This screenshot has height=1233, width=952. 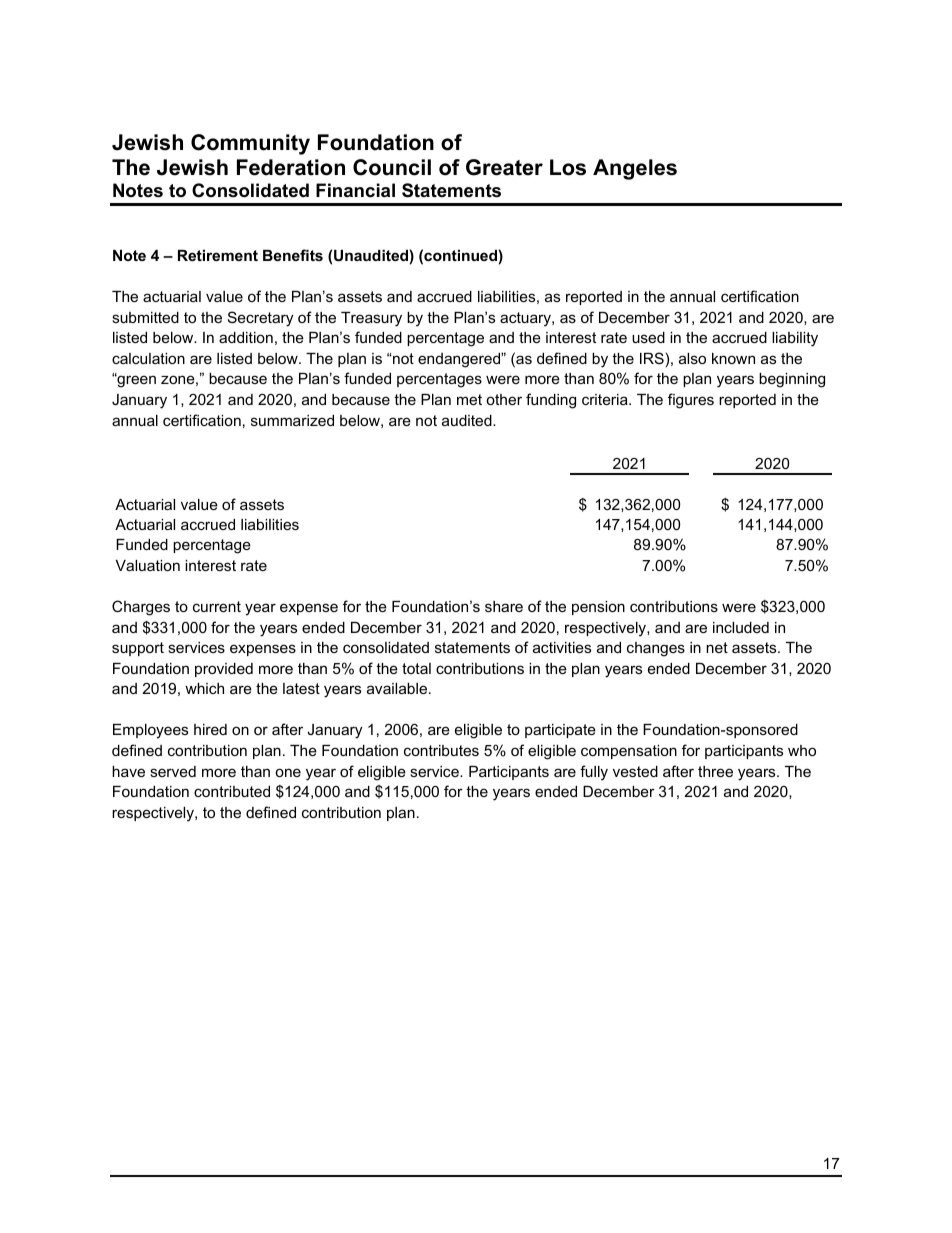 What do you see at coordinates (504, 167) in the screenshot?
I see `Greater` at bounding box center [504, 167].
